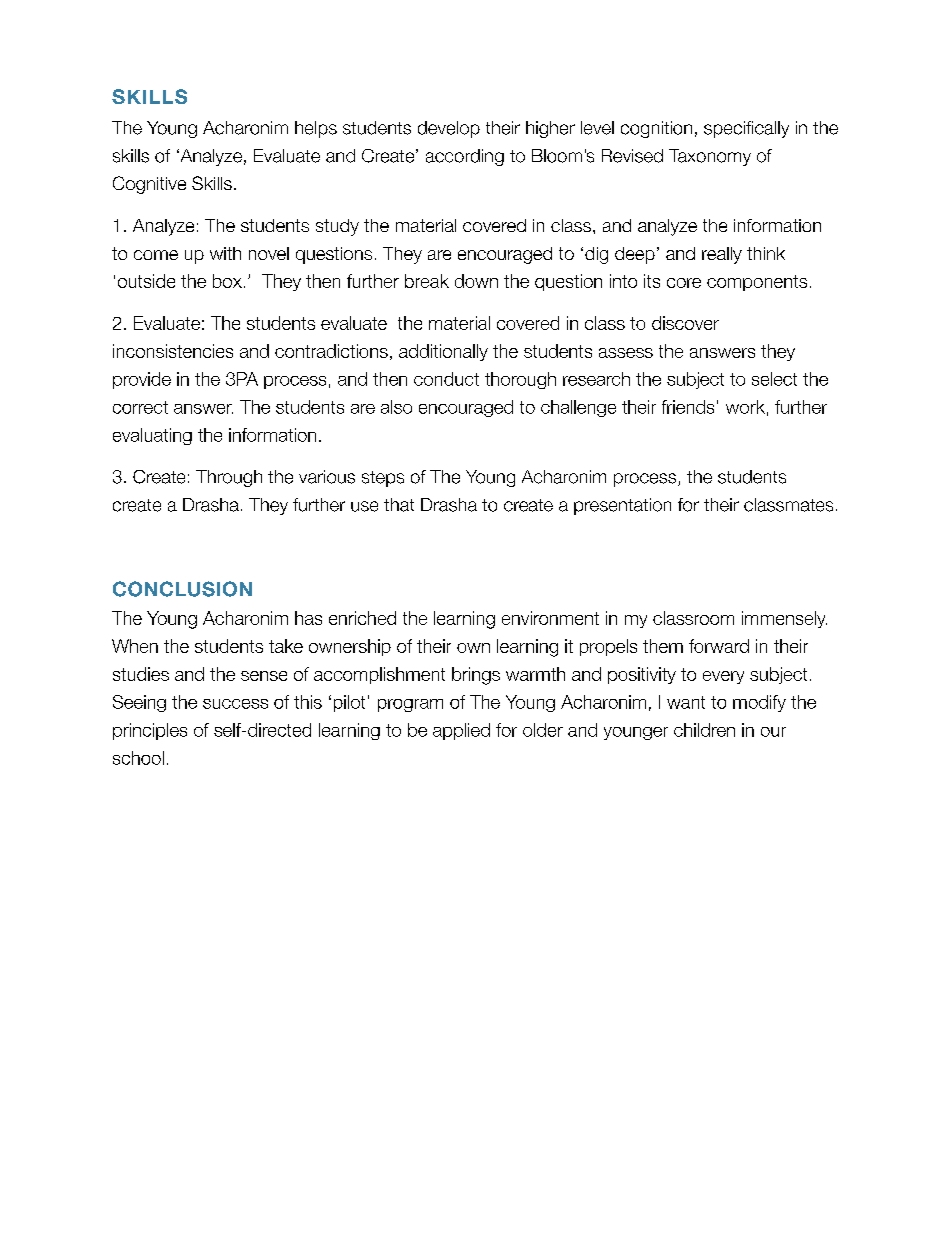 Image resolution: width=952 pixels, height=1233 pixels. What do you see at coordinates (182, 589) in the document?
I see `CONCLUSION` at bounding box center [182, 589].
